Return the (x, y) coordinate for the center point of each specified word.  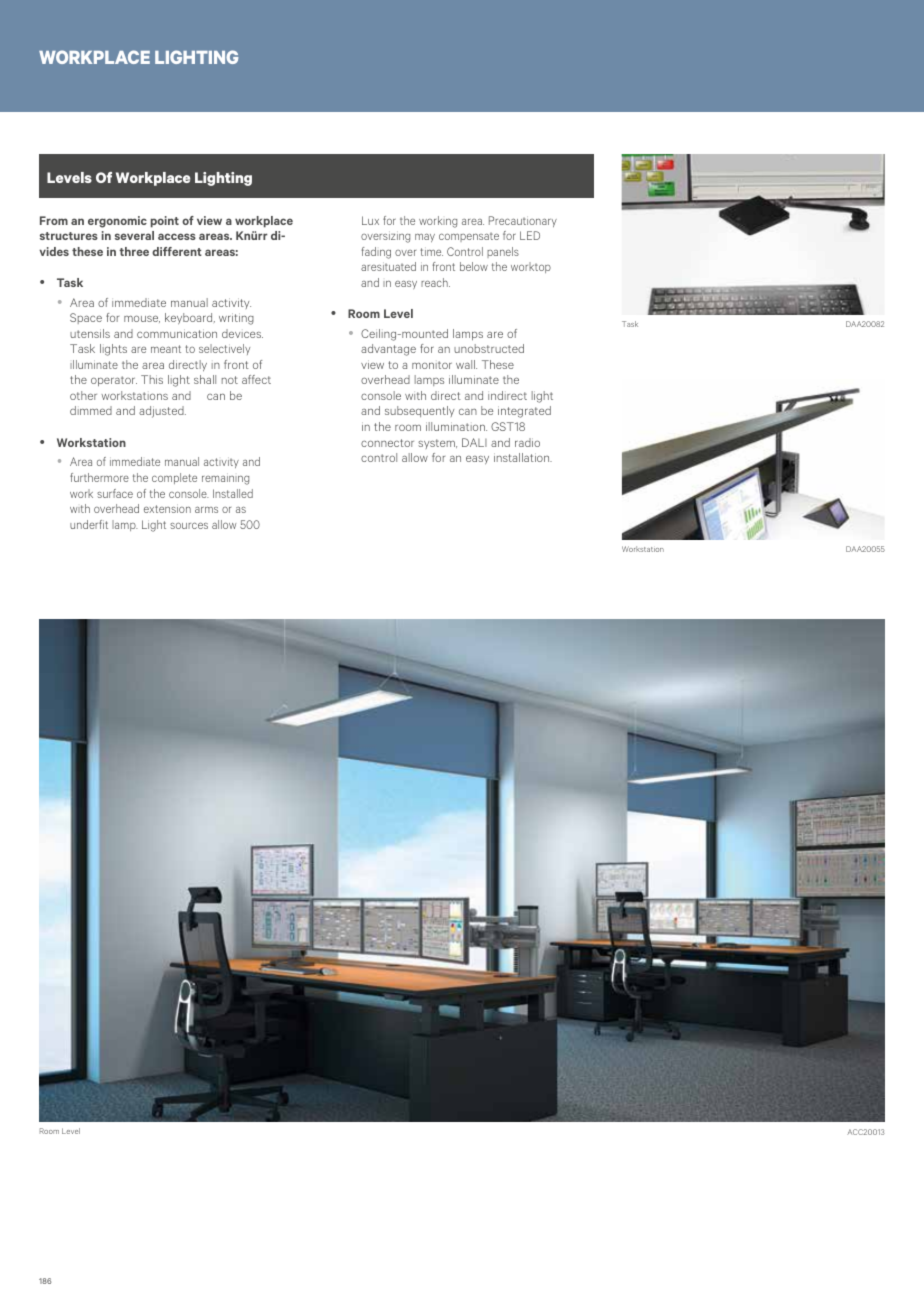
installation (523, 457)
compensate (469, 237)
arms (206, 509)
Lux (370, 220)
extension (167, 508)
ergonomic (117, 222)
